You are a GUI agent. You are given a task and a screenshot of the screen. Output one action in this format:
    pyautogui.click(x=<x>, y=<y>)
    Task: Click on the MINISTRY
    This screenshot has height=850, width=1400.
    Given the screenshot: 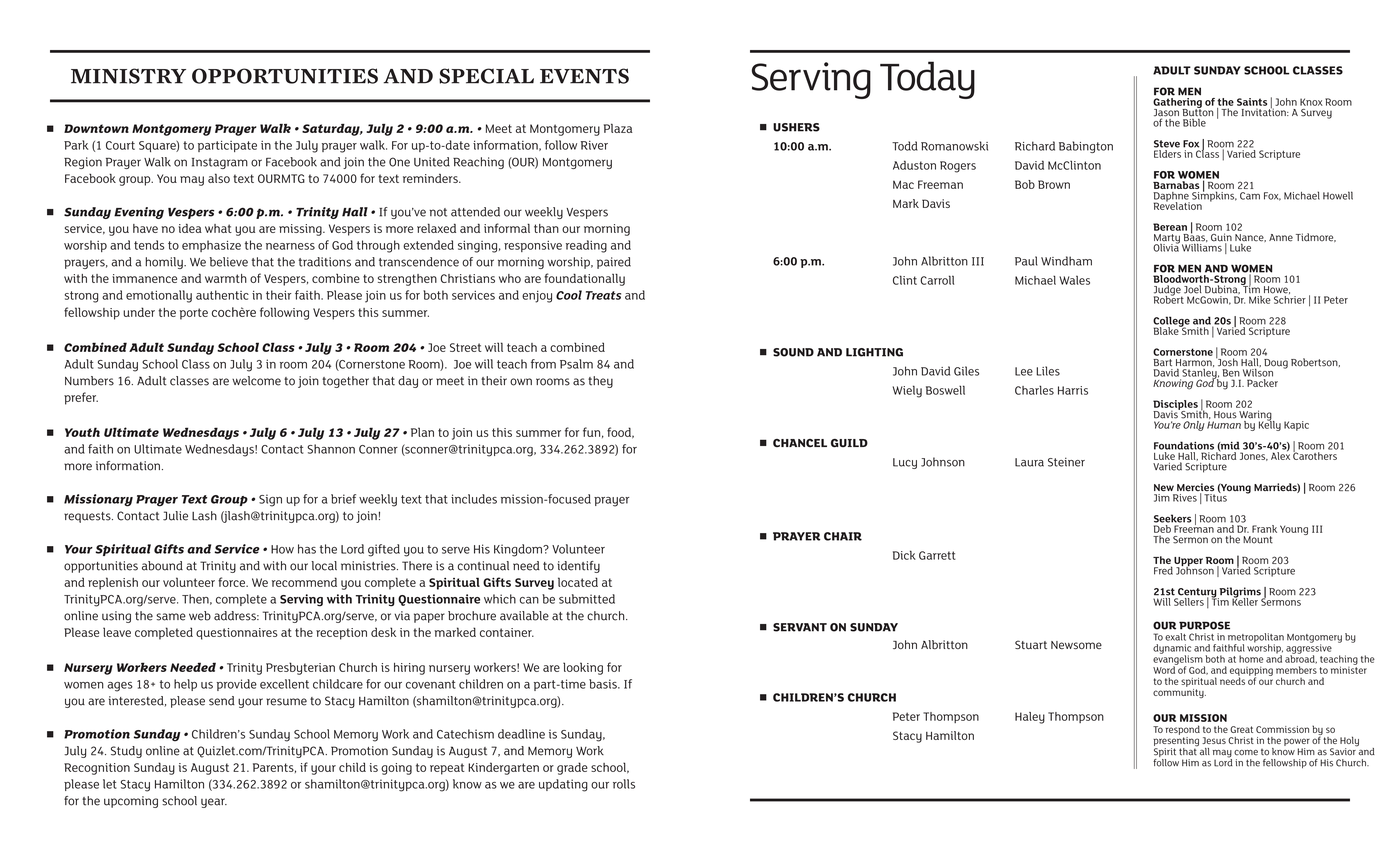 What is the action you would take?
    pyautogui.click(x=128, y=76)
